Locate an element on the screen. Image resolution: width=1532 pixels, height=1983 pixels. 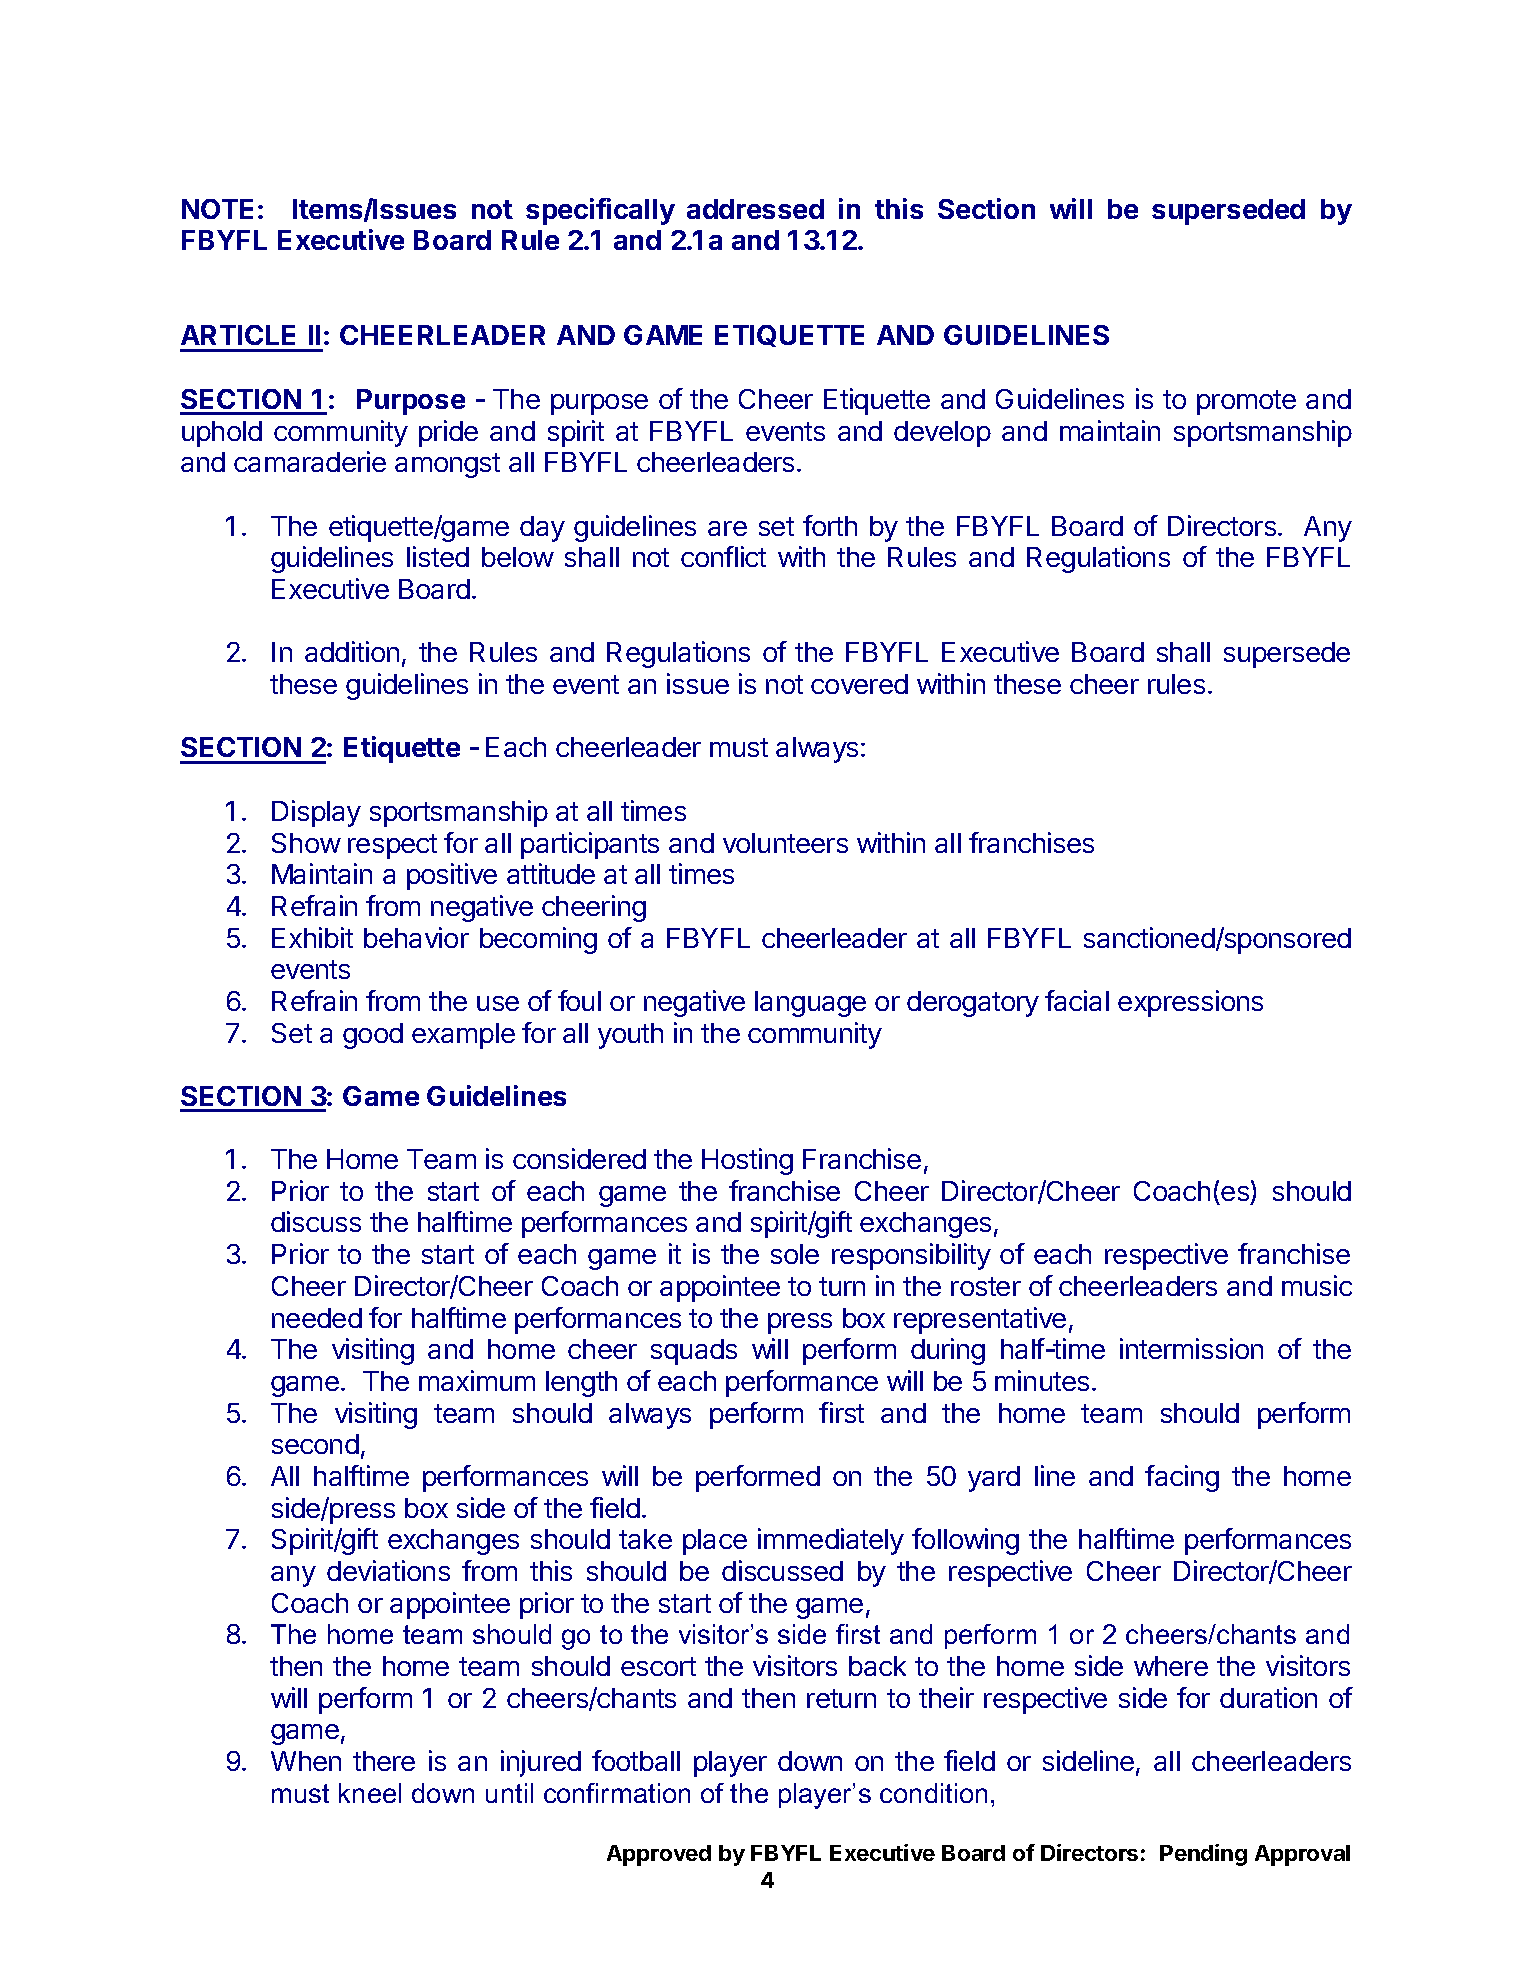
kneel is located at coordinates (370, 1793).
